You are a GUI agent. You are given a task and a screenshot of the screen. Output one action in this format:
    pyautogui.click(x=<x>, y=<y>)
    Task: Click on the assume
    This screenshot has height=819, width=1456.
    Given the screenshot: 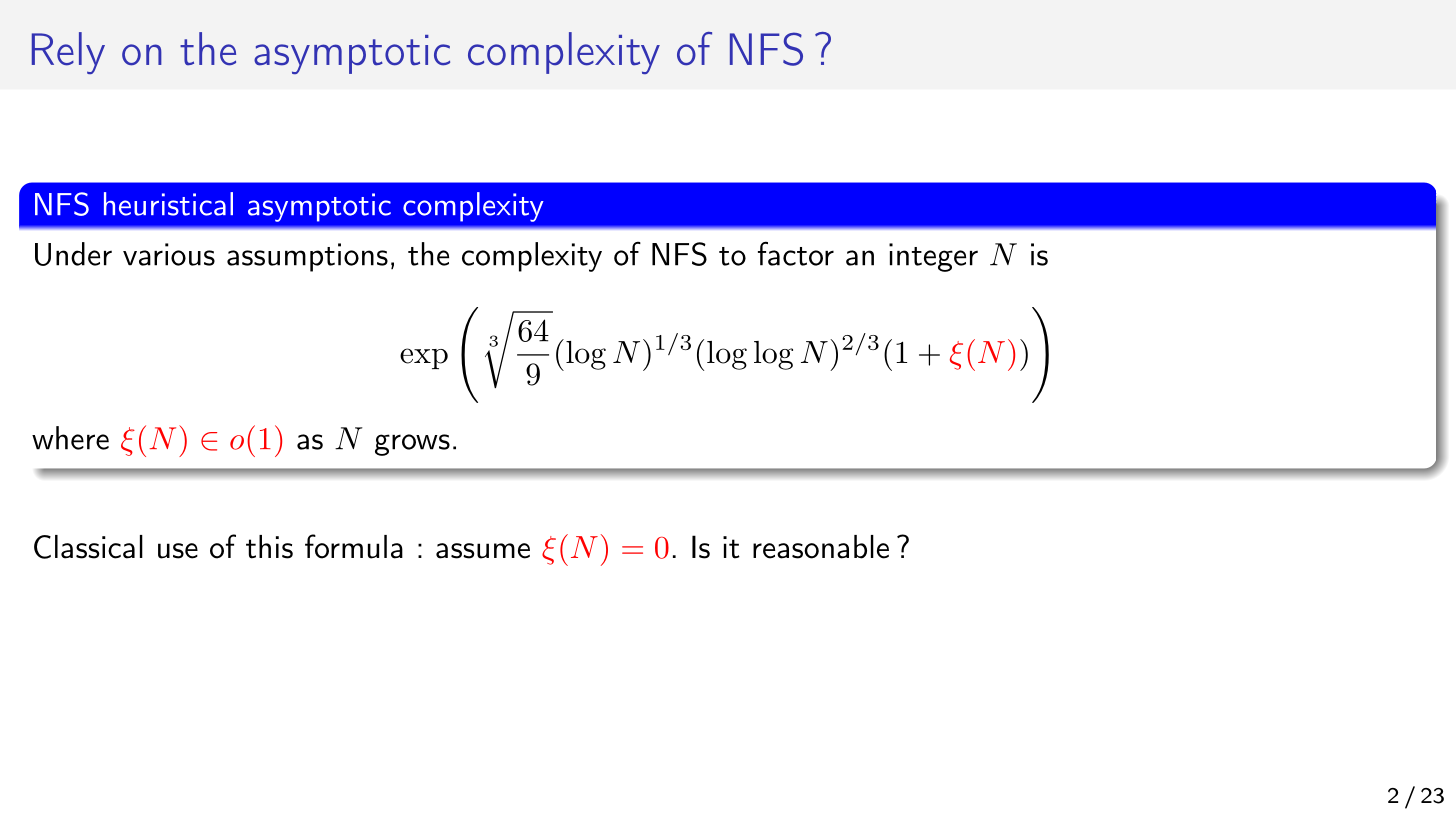 What is the action you would take?
    pyautogui.click(x=483, y=551)
